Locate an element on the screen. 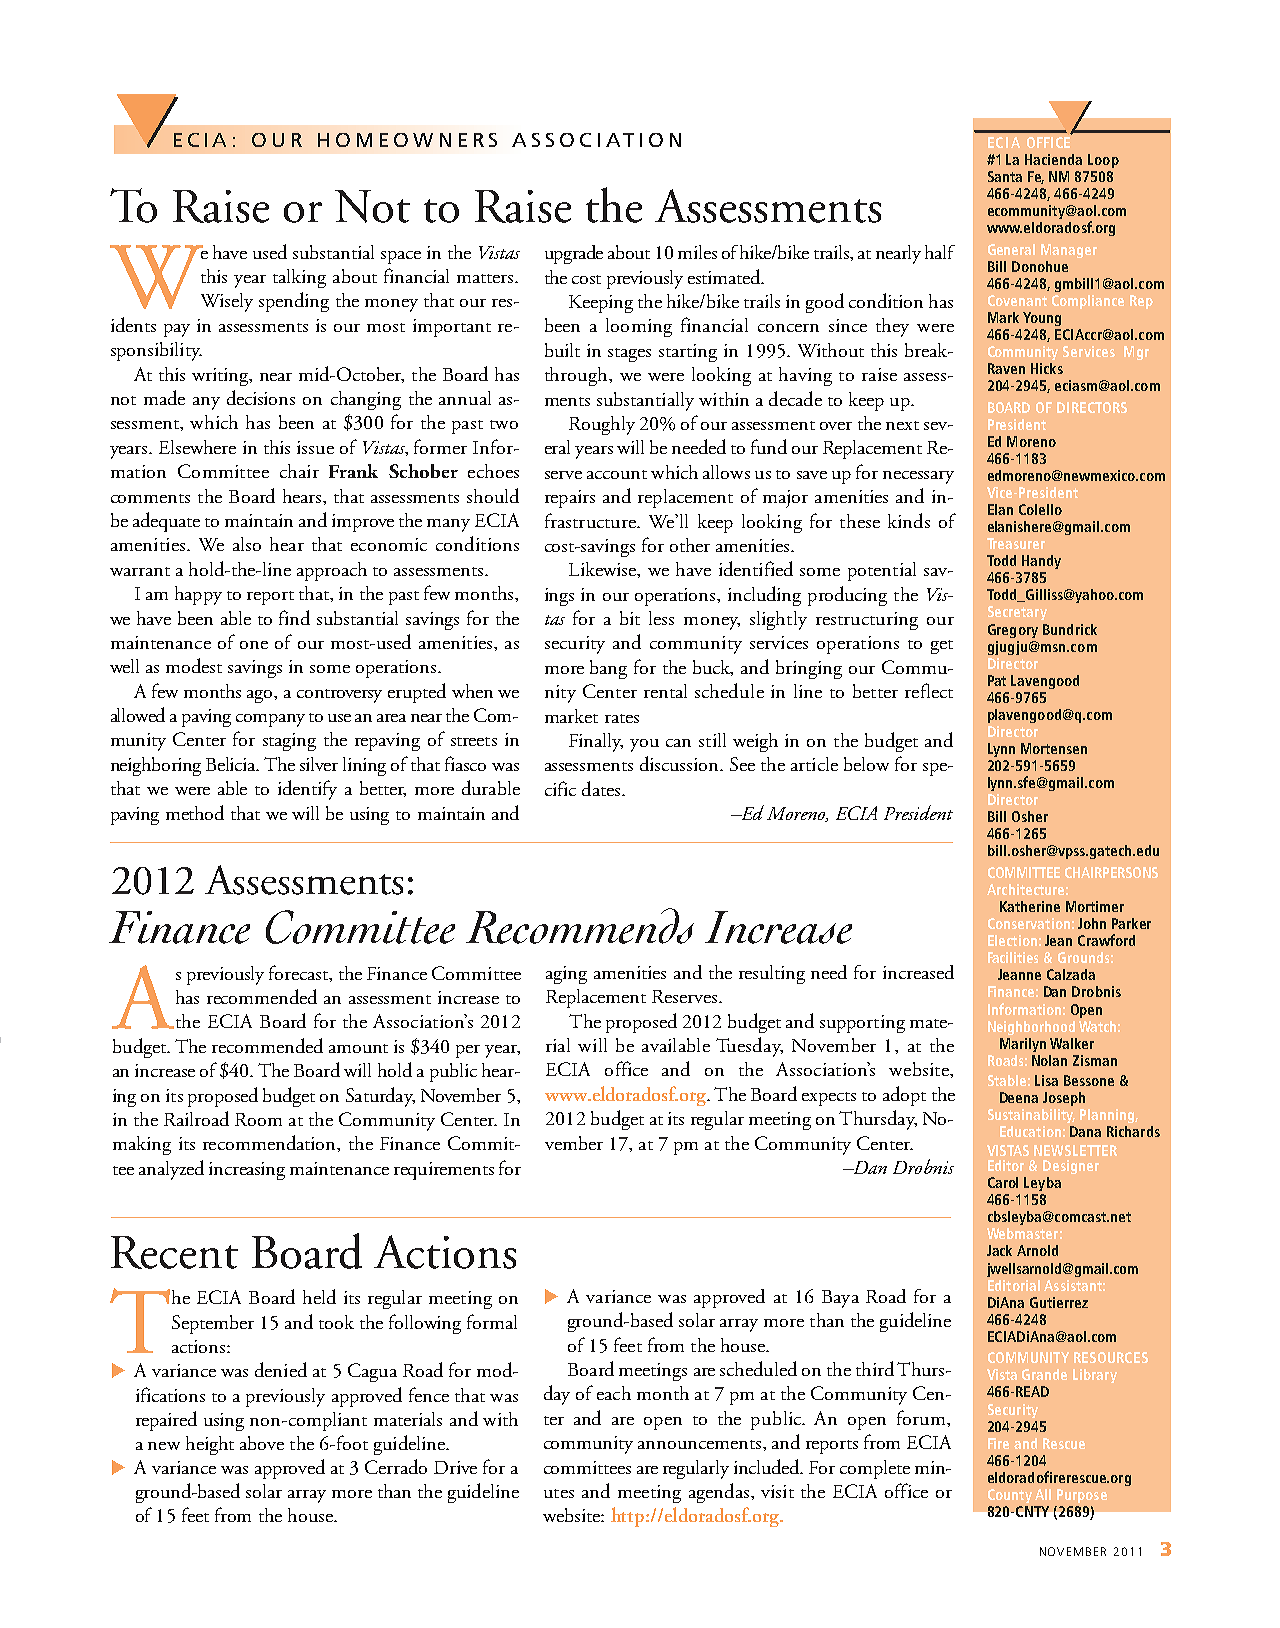 This screenshot has height=1628, width=1280. Secretary is located at coordinates (1017, 613).
